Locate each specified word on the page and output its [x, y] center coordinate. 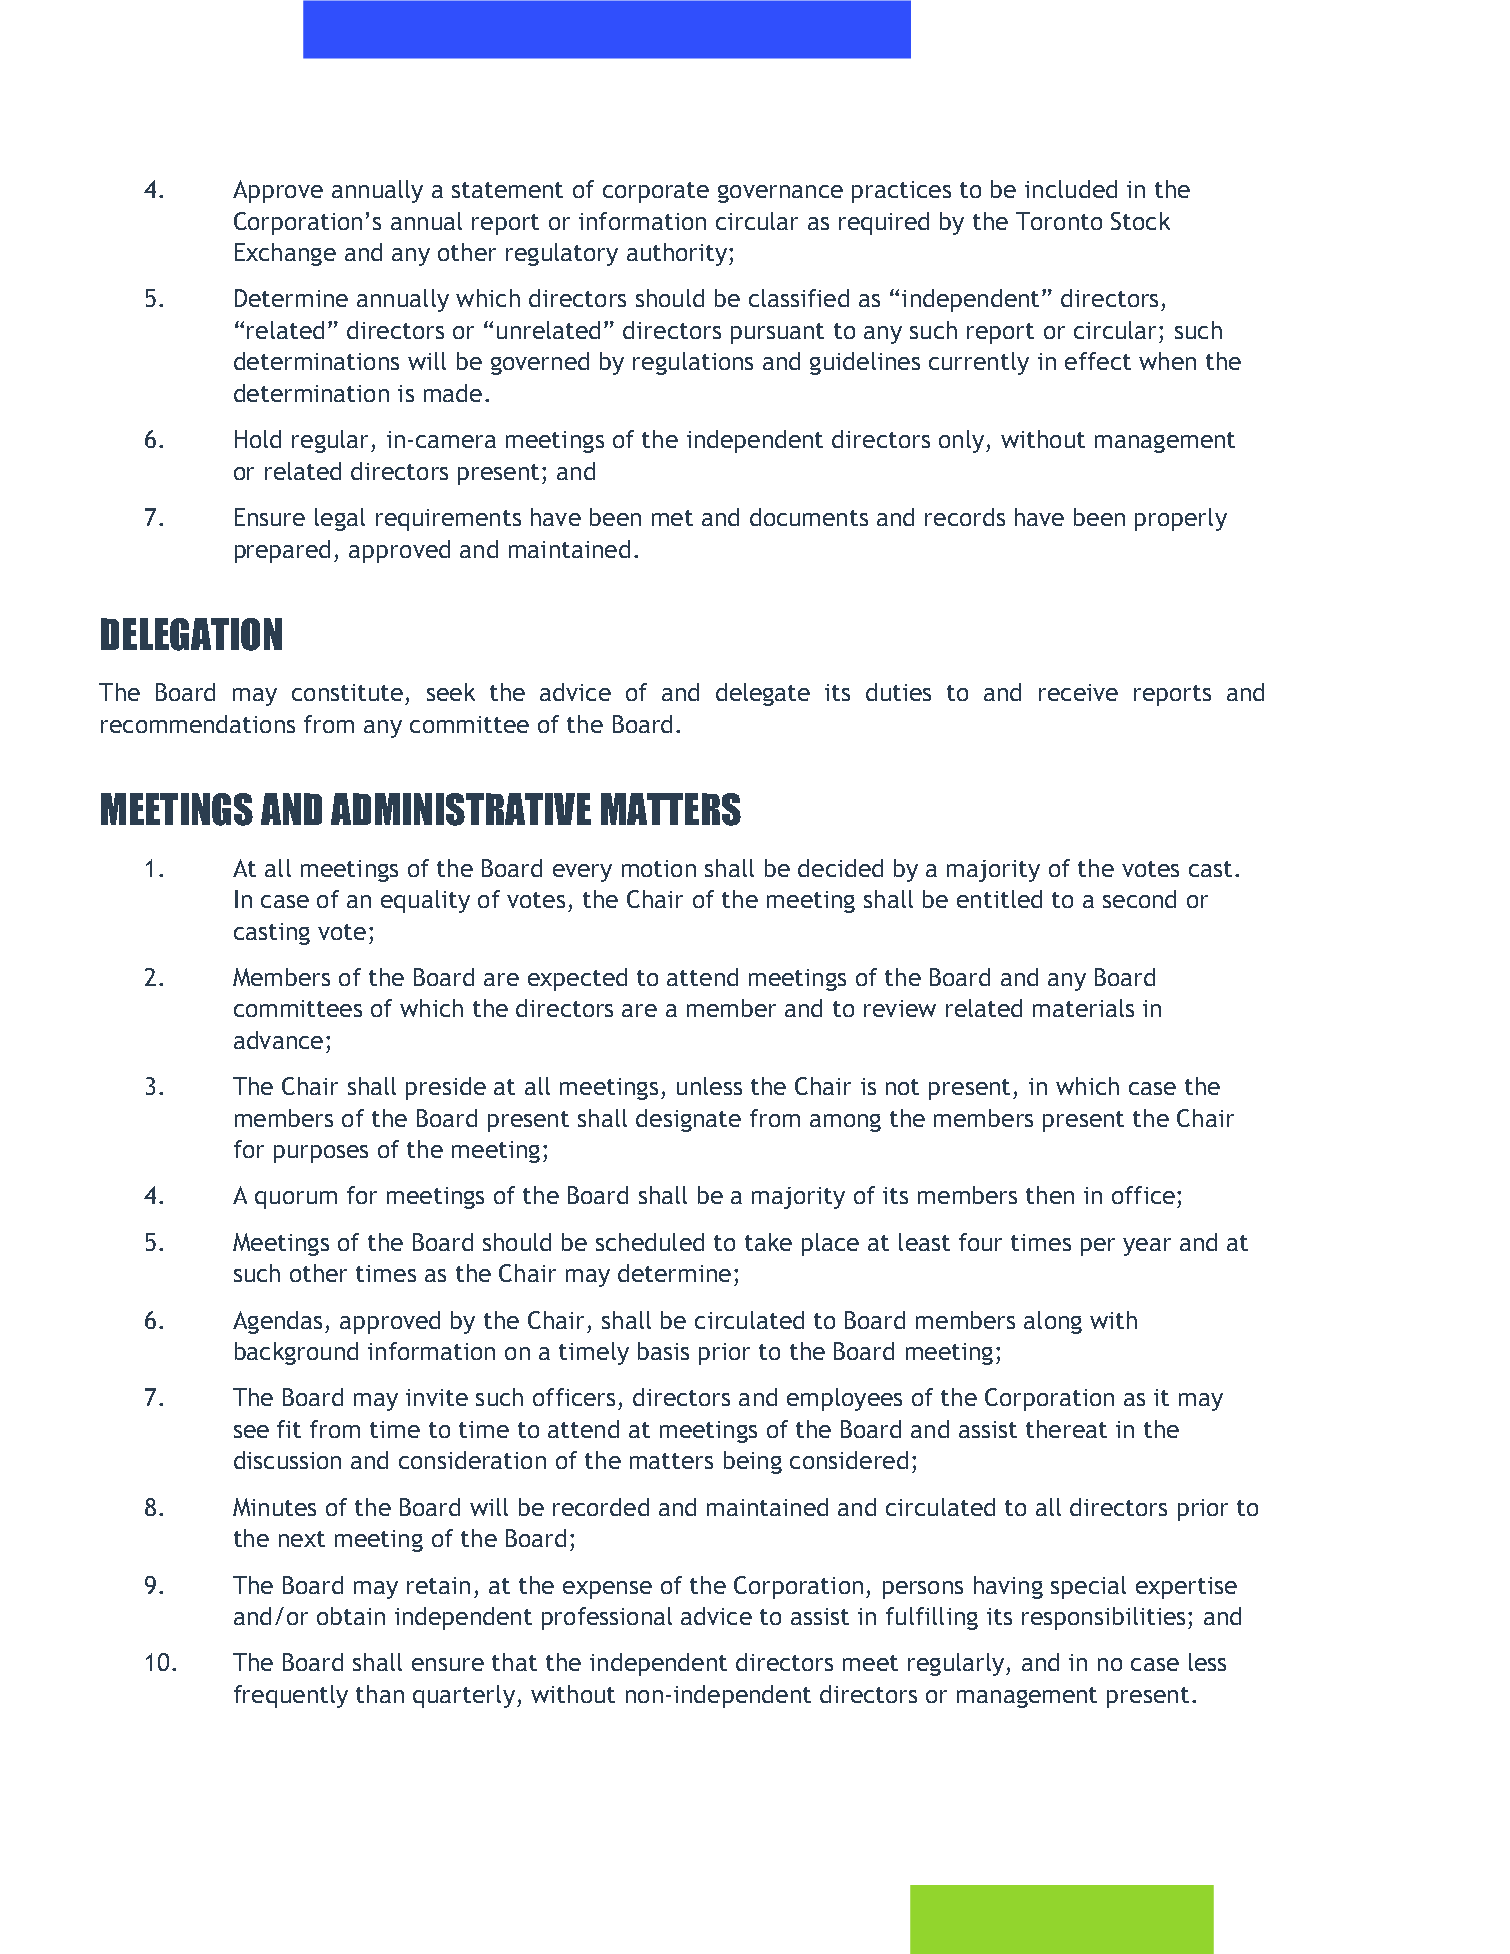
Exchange [285, 254]
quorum [296, 1200]
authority [678, 254]
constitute [347, 692]
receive [1078, 692]
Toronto [1059, 221]
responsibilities [1103, 1618]
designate [688, 1120]
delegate [763, 694]
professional [607, 1618]
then [1050, 1195]
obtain [351, 1616]
